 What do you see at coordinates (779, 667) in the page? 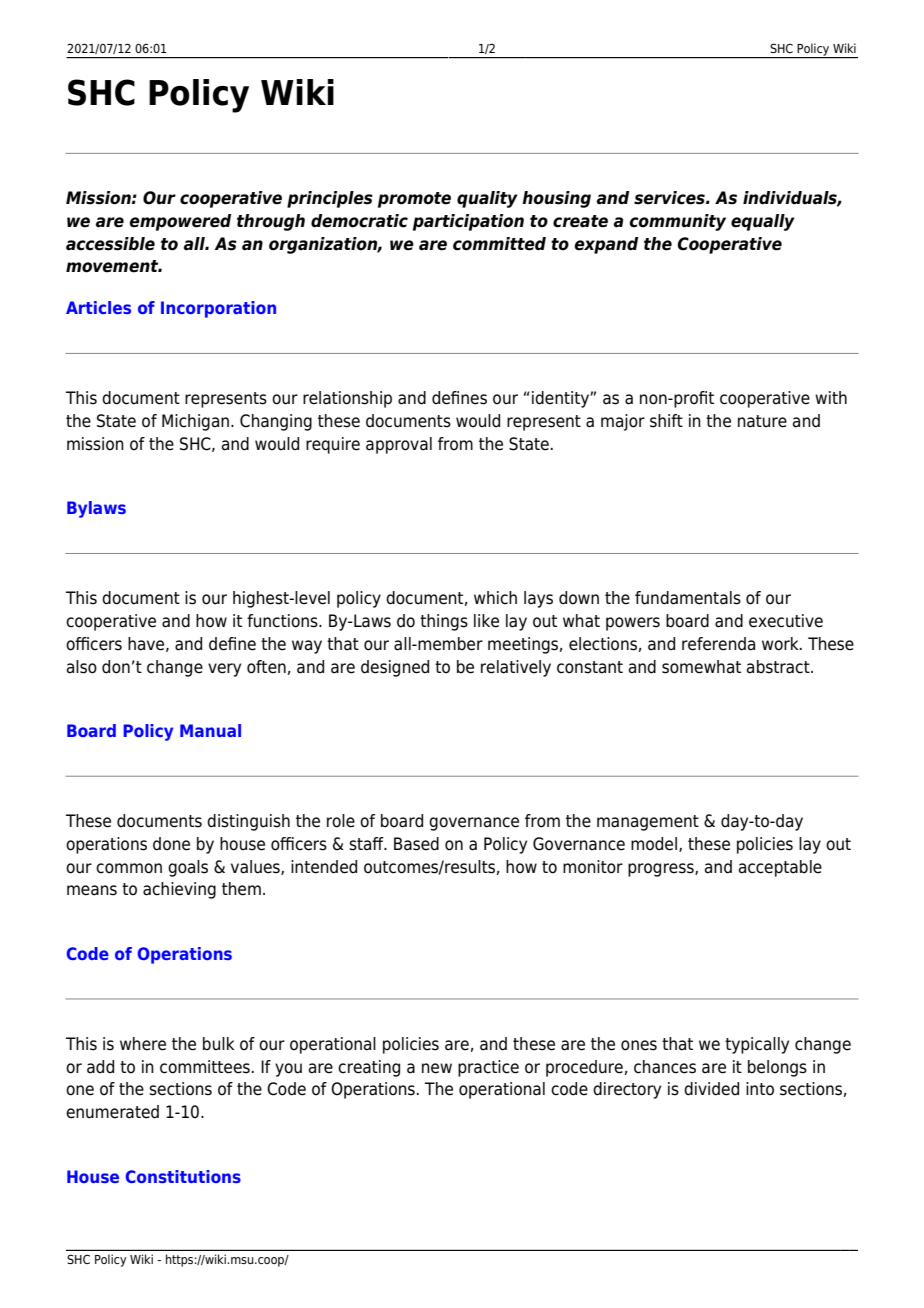
I see `abstract` at bounding box center [779, 667].
